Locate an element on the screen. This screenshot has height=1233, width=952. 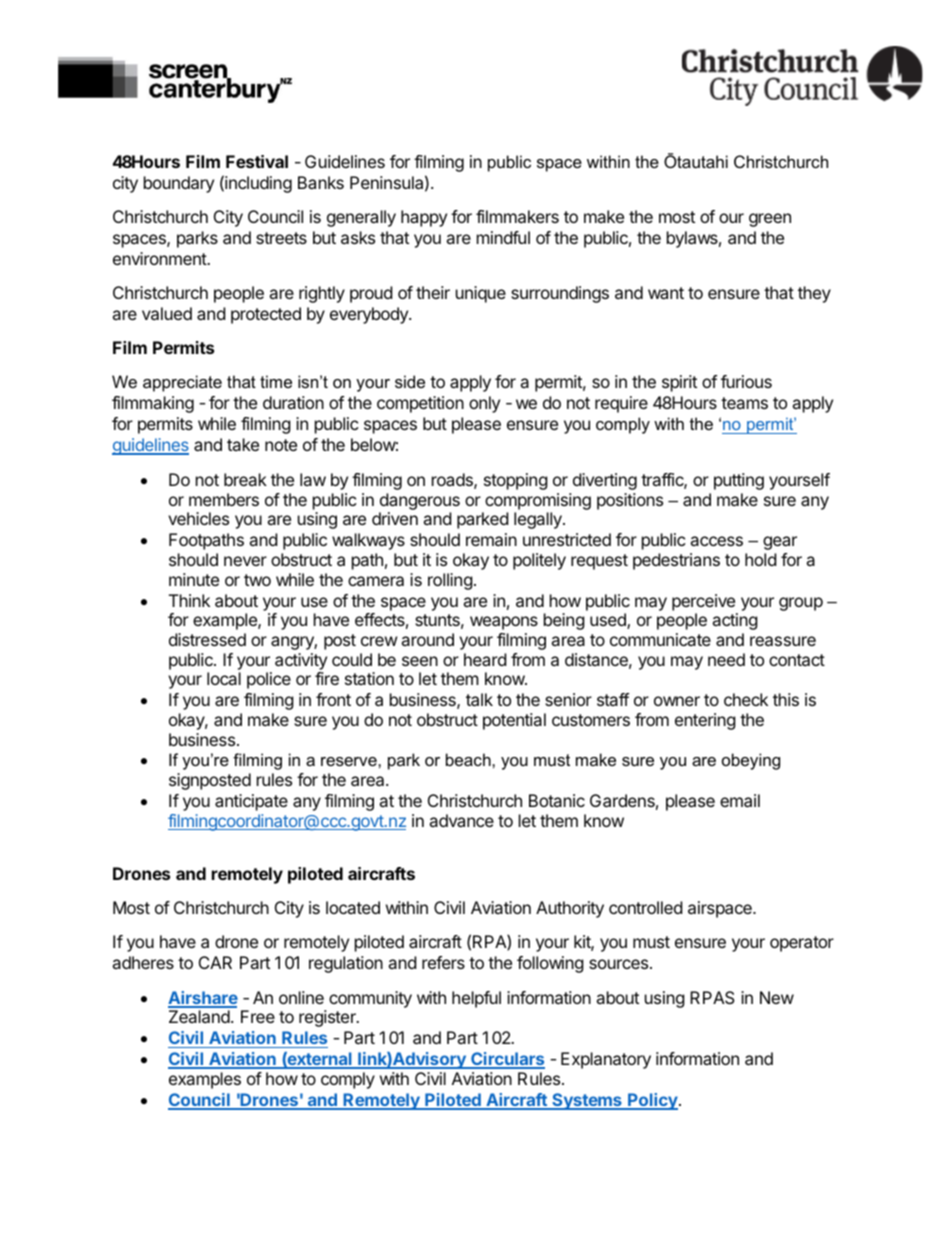
Zealand is located at coordinates (199, 1016).
